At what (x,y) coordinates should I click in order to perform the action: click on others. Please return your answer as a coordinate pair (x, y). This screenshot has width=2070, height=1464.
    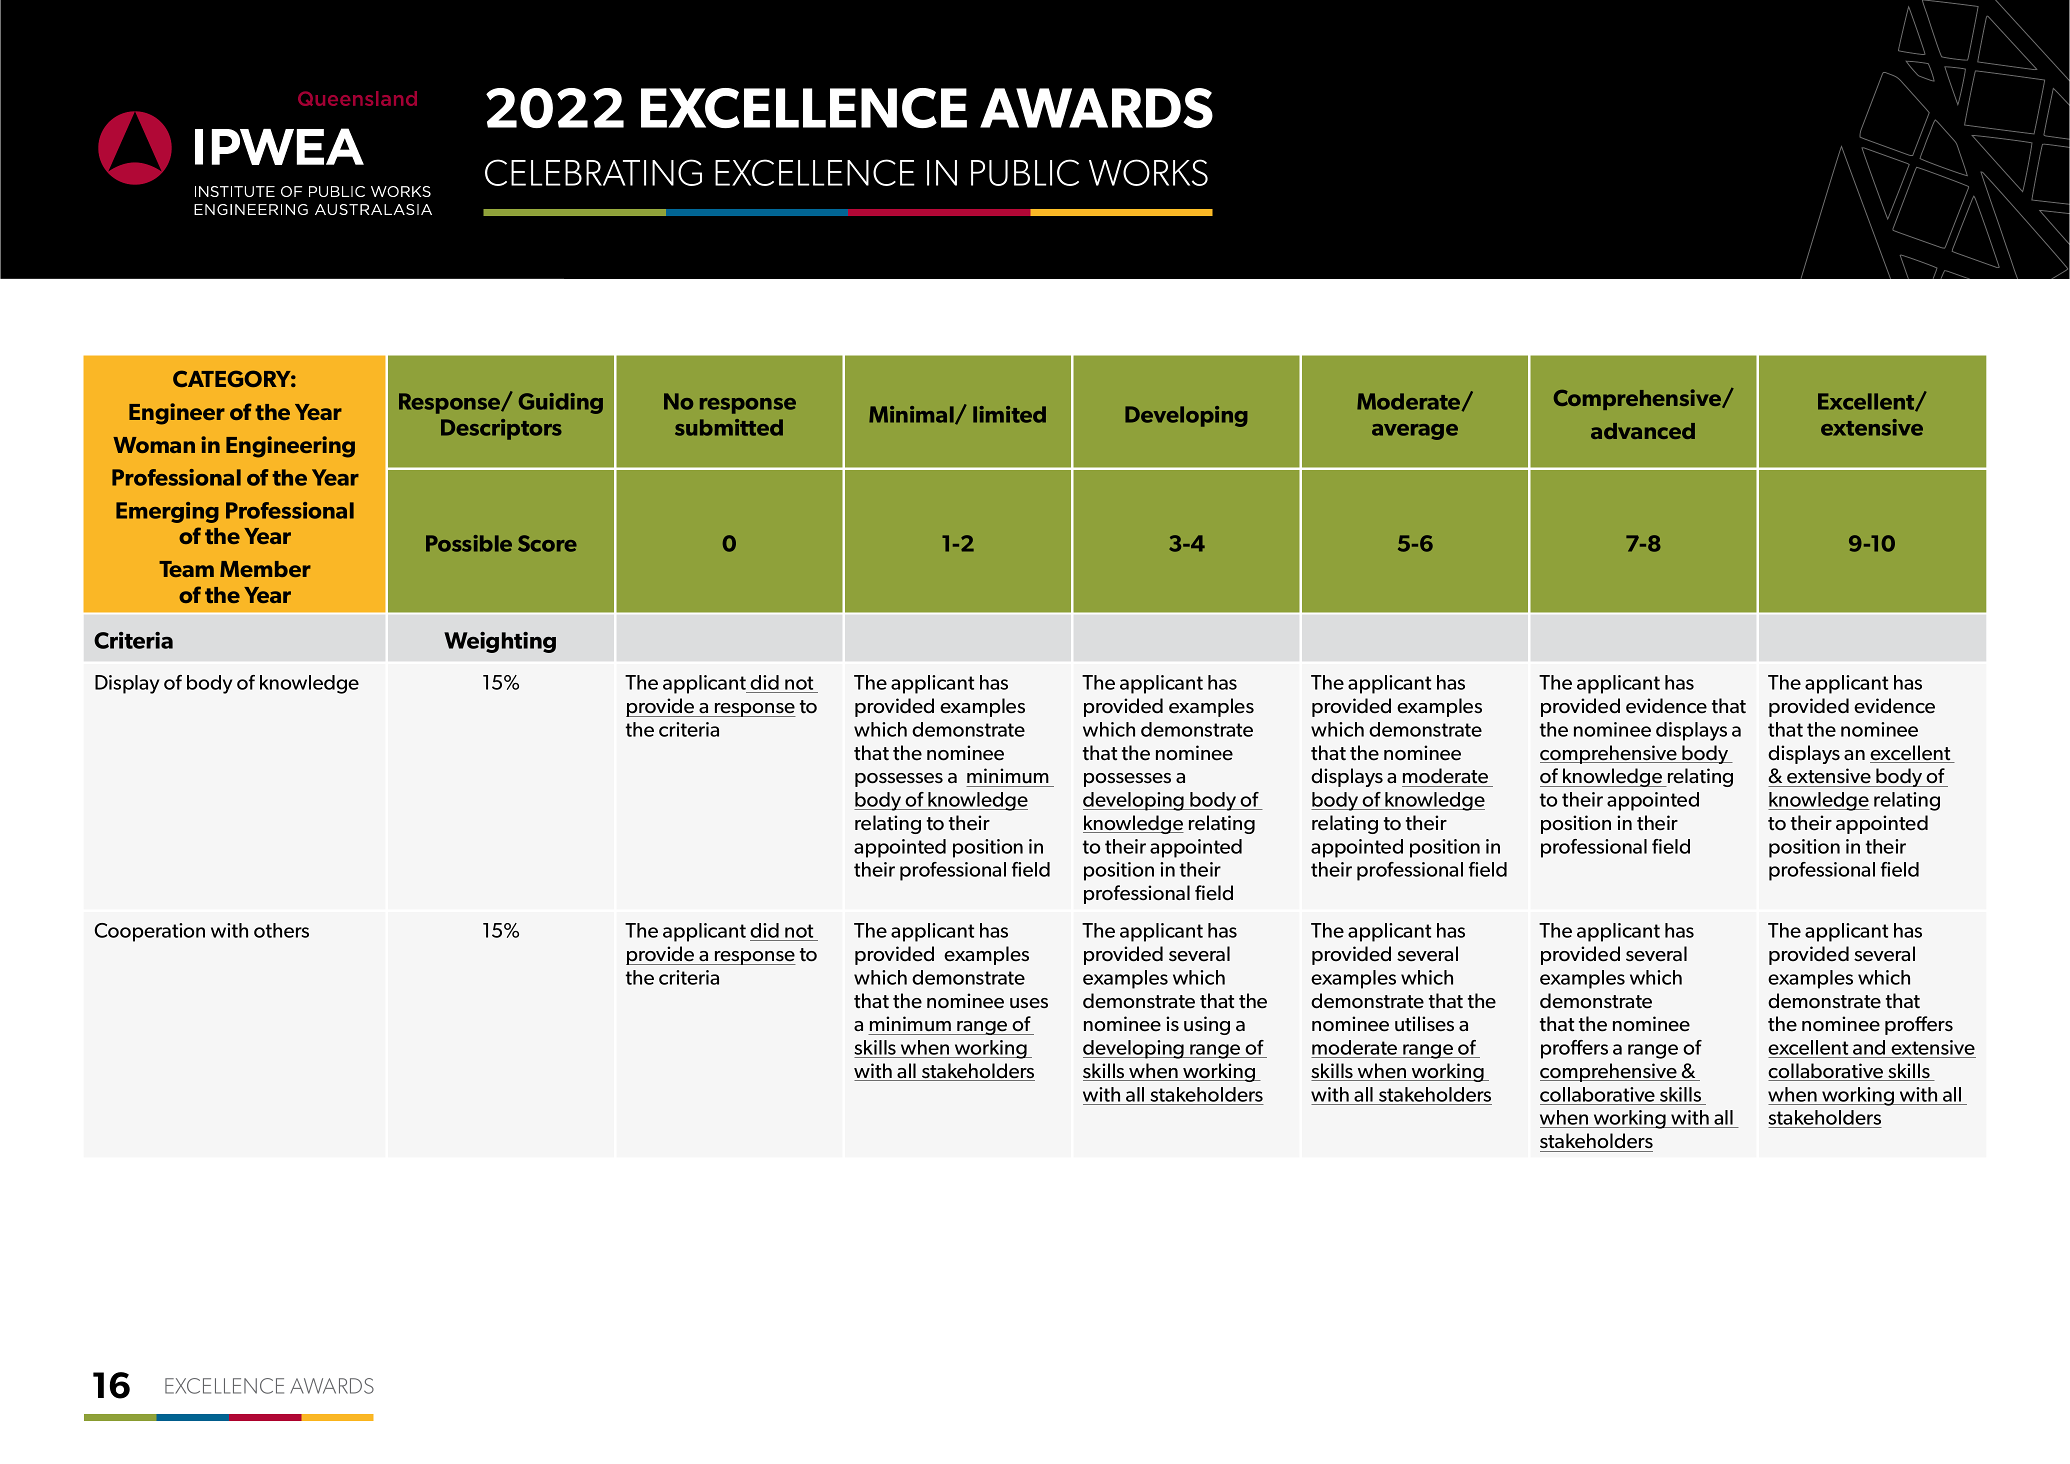
    Looking at the image, I should click on (281, 930).
